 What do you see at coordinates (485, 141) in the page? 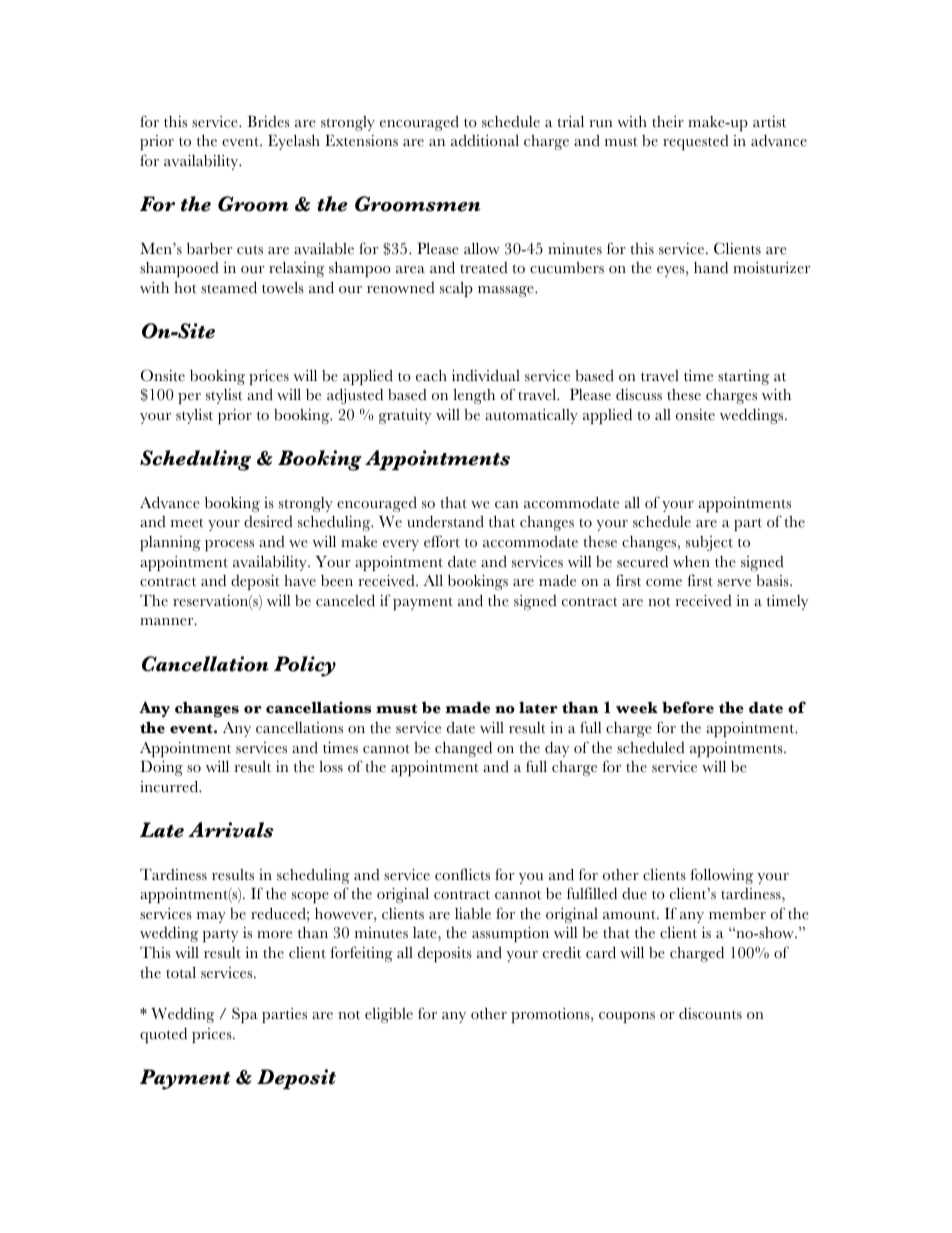
I see `additional` at bounding box center [485, 141].
